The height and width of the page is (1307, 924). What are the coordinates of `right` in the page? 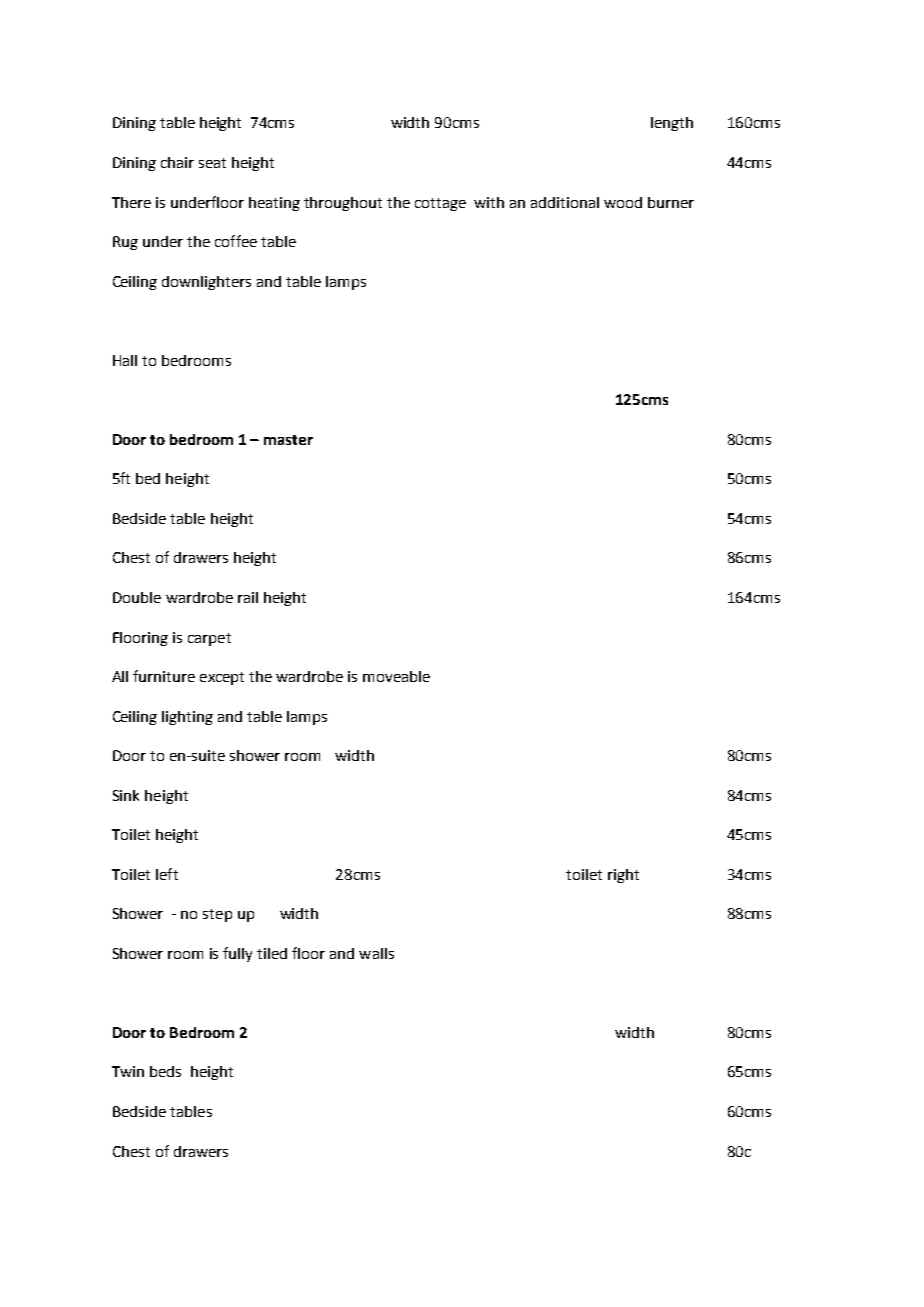 It's located at (623, 876).
